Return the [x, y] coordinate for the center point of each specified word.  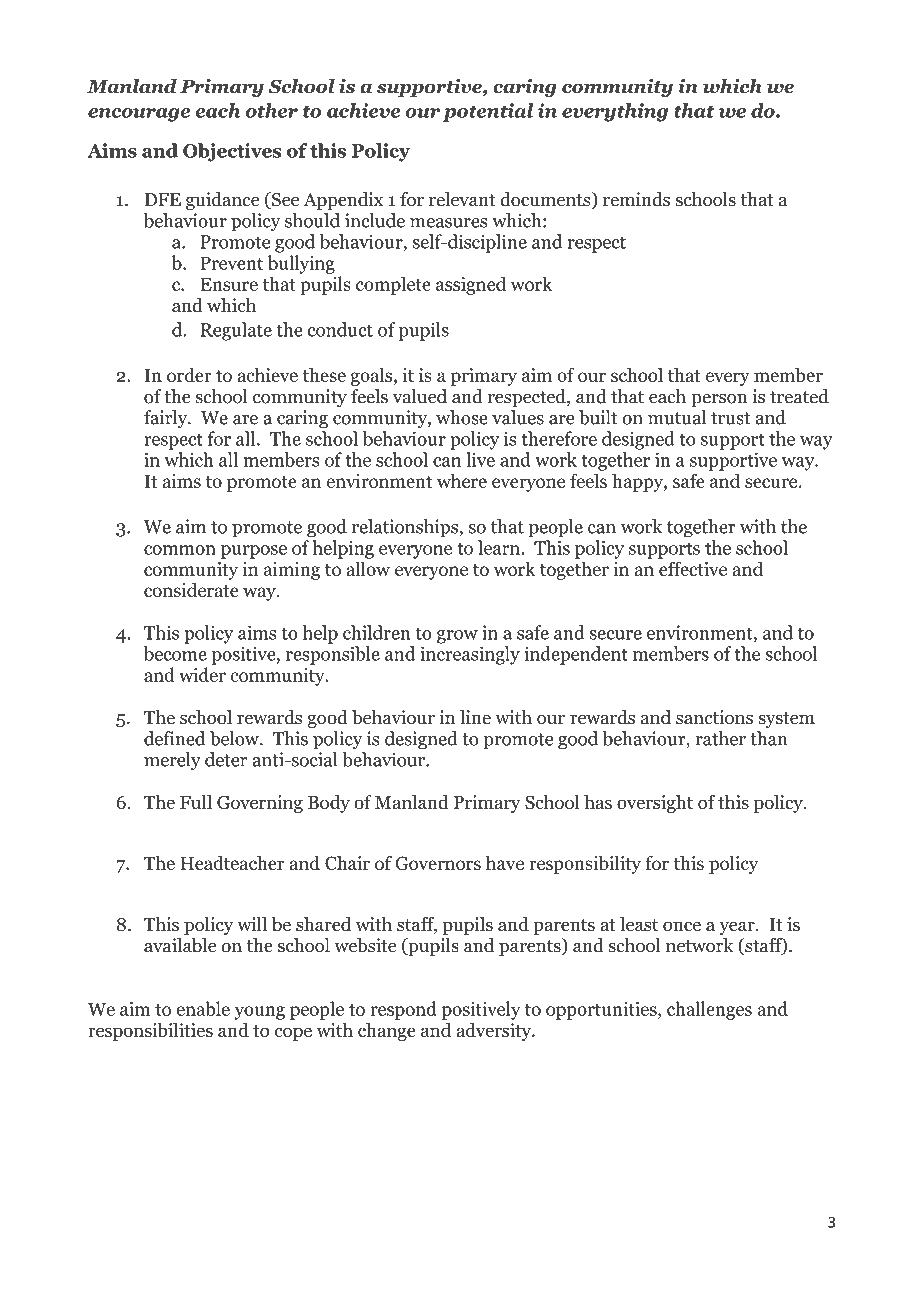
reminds [636, 199]
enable [203, 1008]
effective [693, 568]
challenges [709, 1010]
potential [488, 112]
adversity [495, 1032]
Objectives [232, 152]
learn [499, 547]
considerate [191, 589]
